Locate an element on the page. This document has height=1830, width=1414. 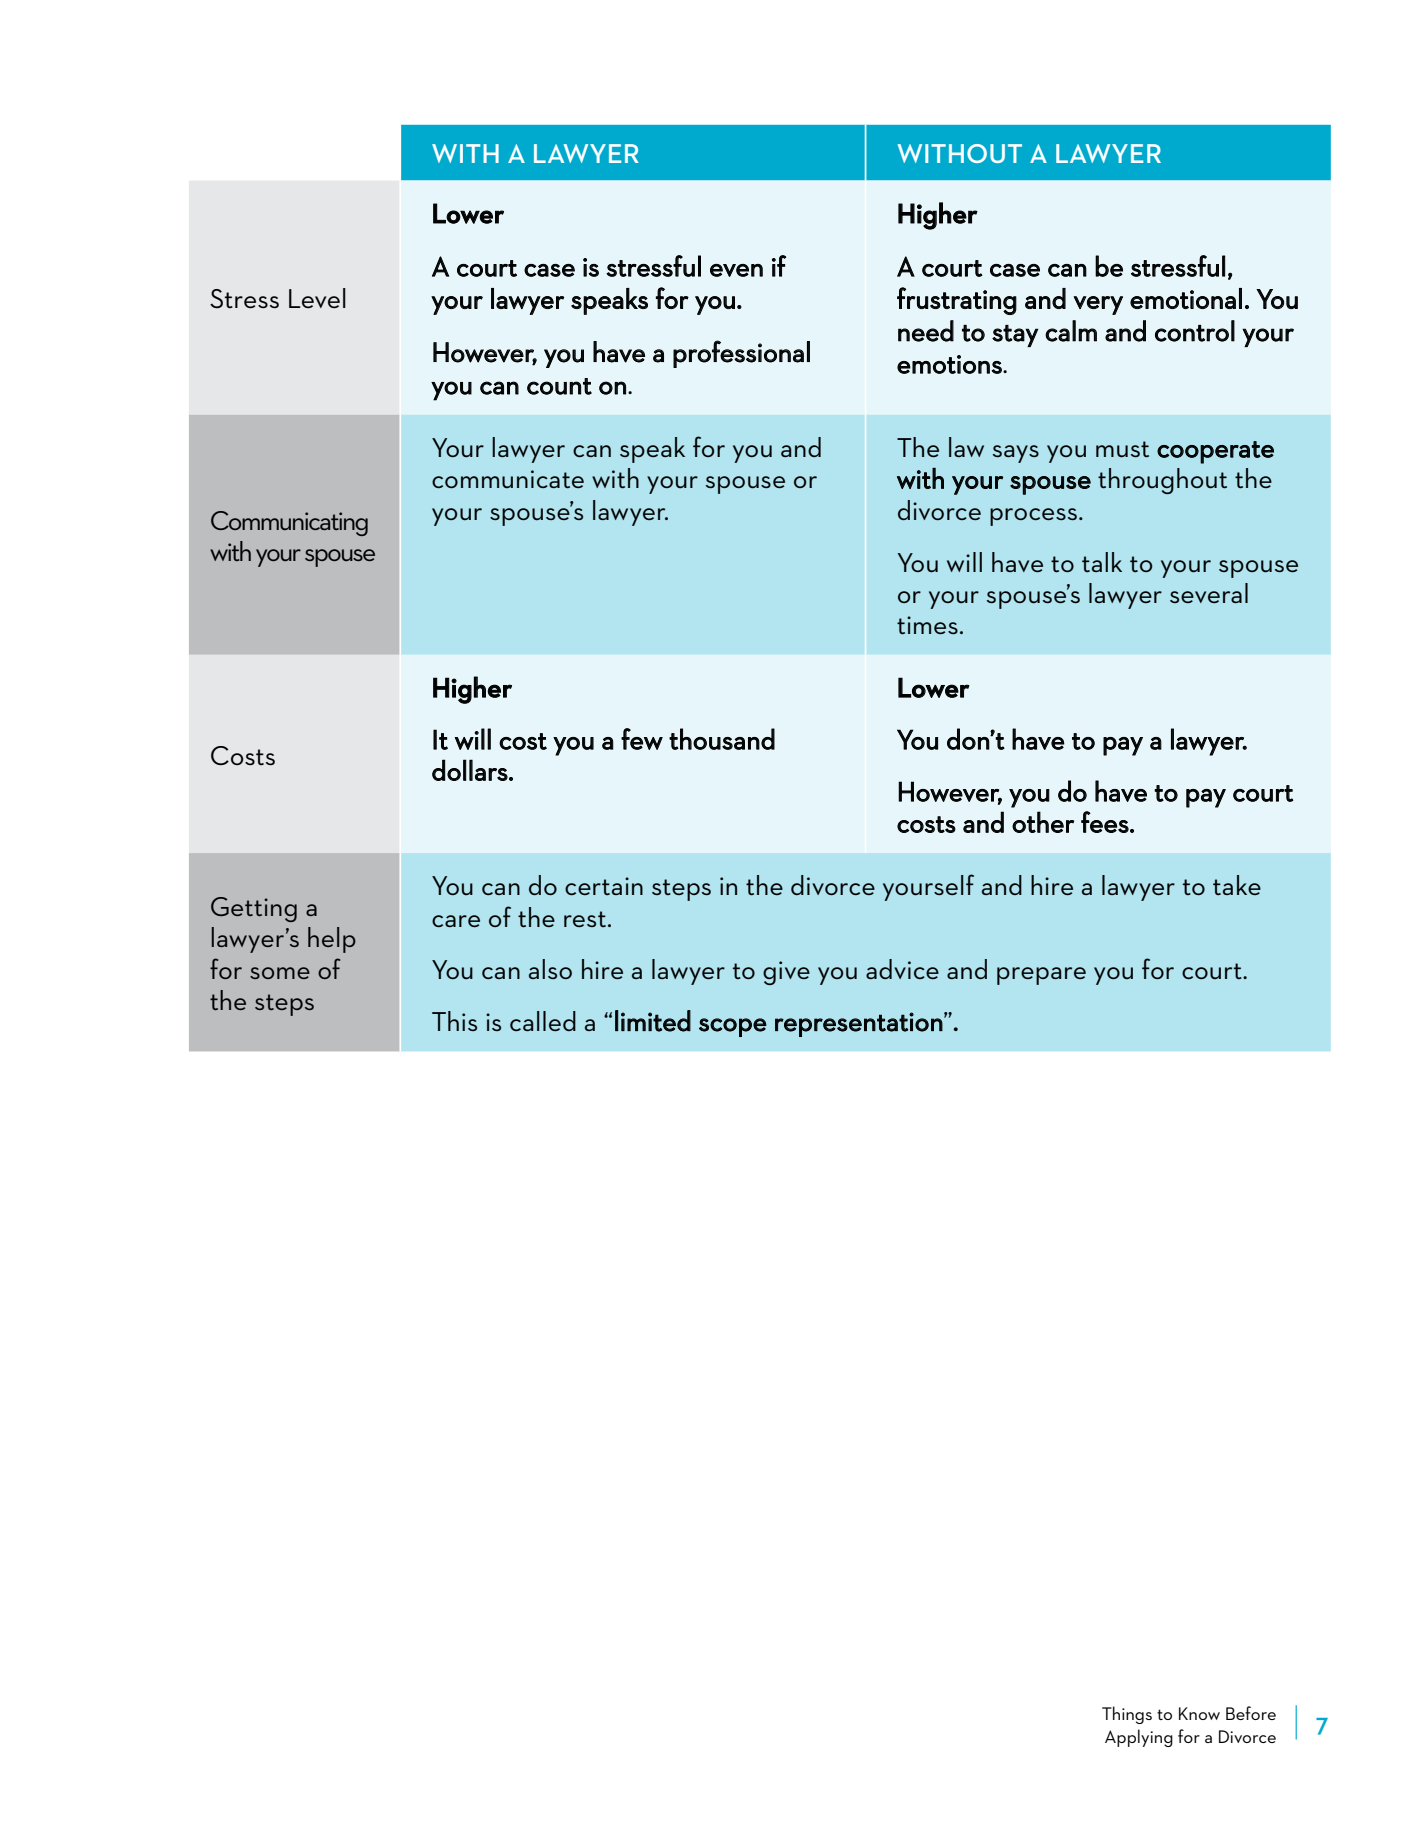
Things is located at coordinates (1127, 1715).
